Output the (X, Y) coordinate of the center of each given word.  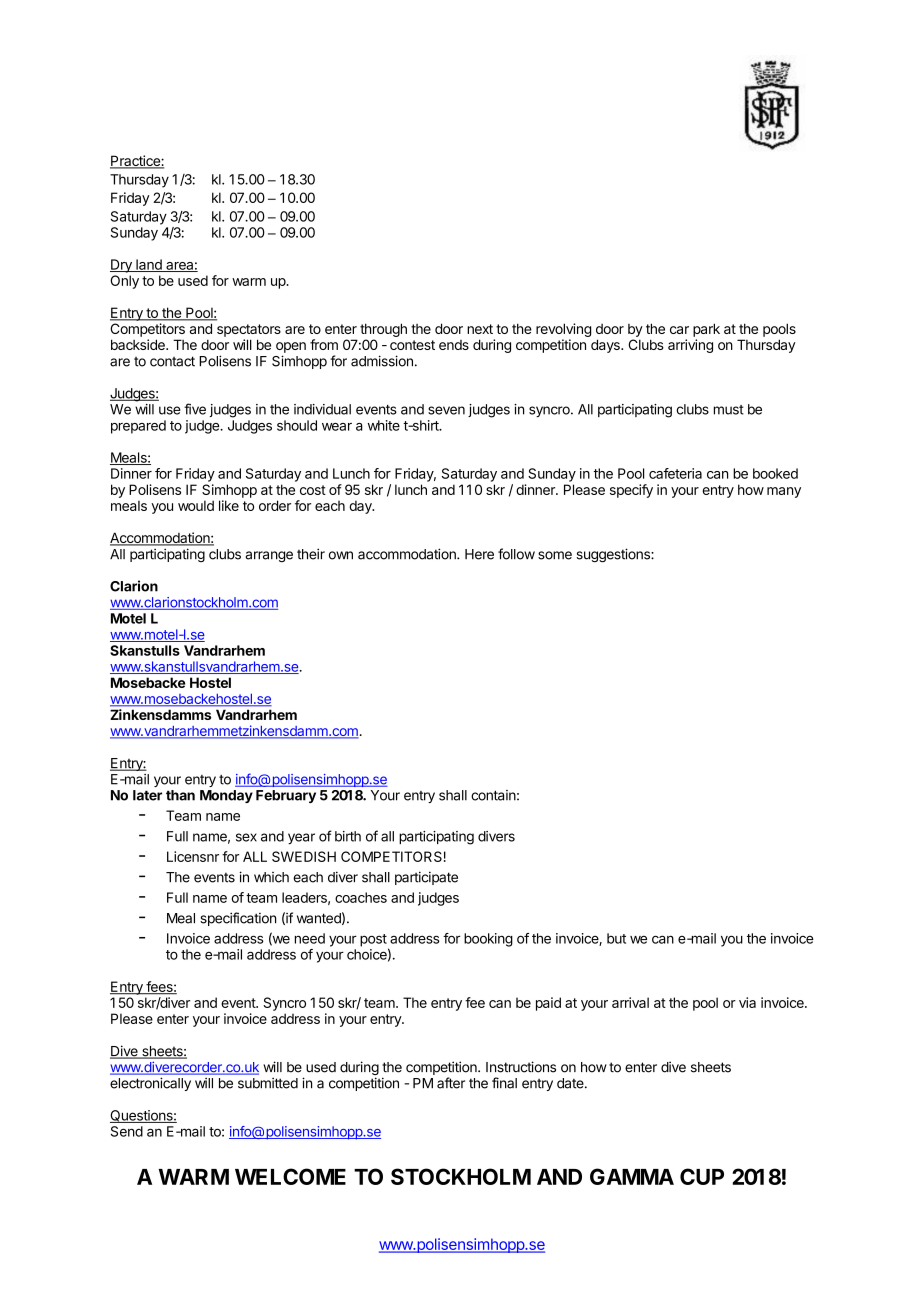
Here (479, 554)
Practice (135, 162)
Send (127, 1131)
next (480, 329)
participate (426, 878)
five (195, 409)
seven (446, 410)
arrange (269, 556)
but (616, 938)
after (451, 1083)
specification (238, 919)
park (706, 330)
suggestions (613, 555)
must (729, 410)
